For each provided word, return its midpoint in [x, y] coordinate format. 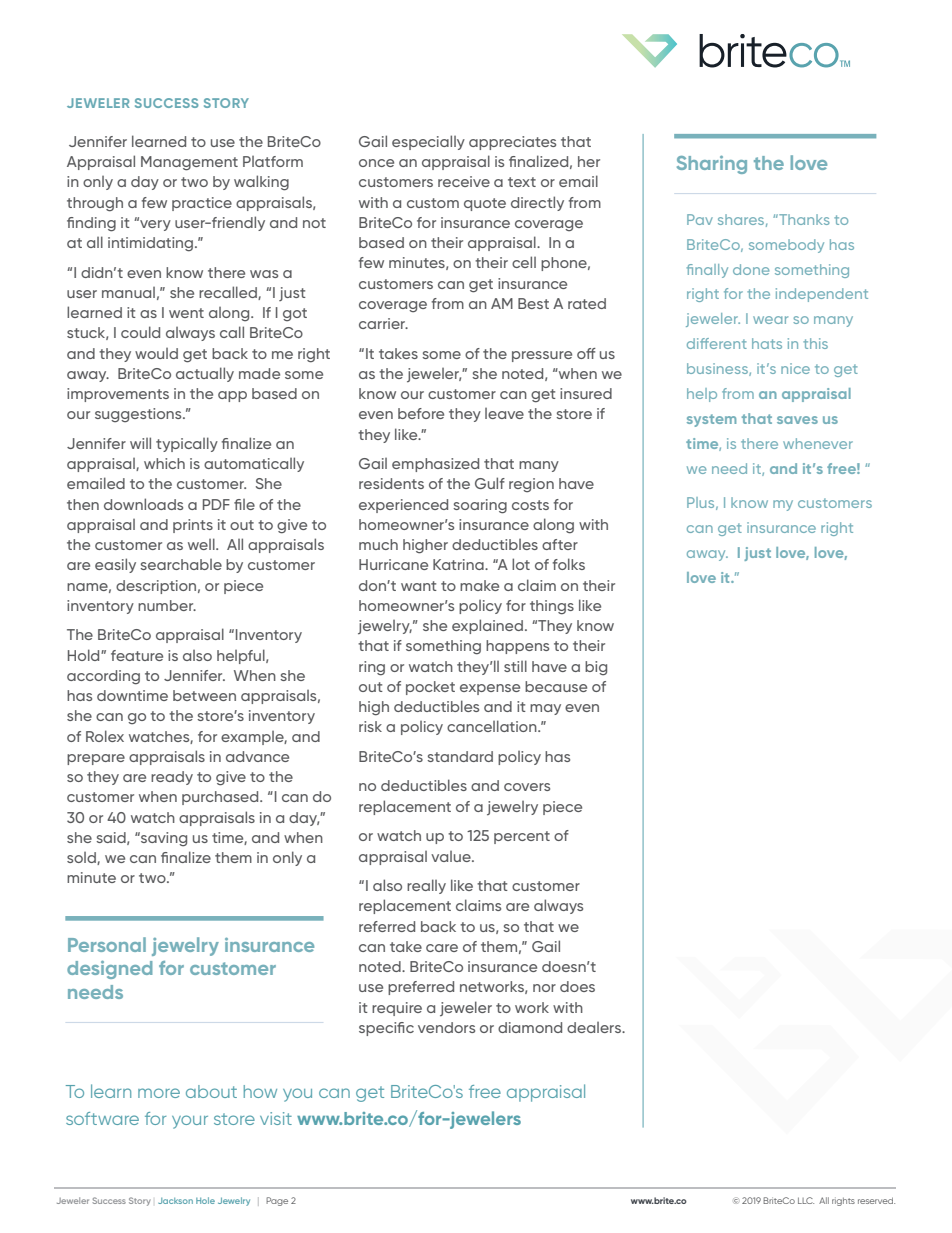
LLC [806, 1200]
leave [504, 413]
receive [464, 181]
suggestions [139, 415]
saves [797, 420]
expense [490, 689]
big [596, 668]
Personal [107, 944]
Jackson [175, 1201]
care [442, 948]
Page [277, 1201]
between [204, 695]
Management [189, 163]
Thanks [803, 219]
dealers [595, 1027]
